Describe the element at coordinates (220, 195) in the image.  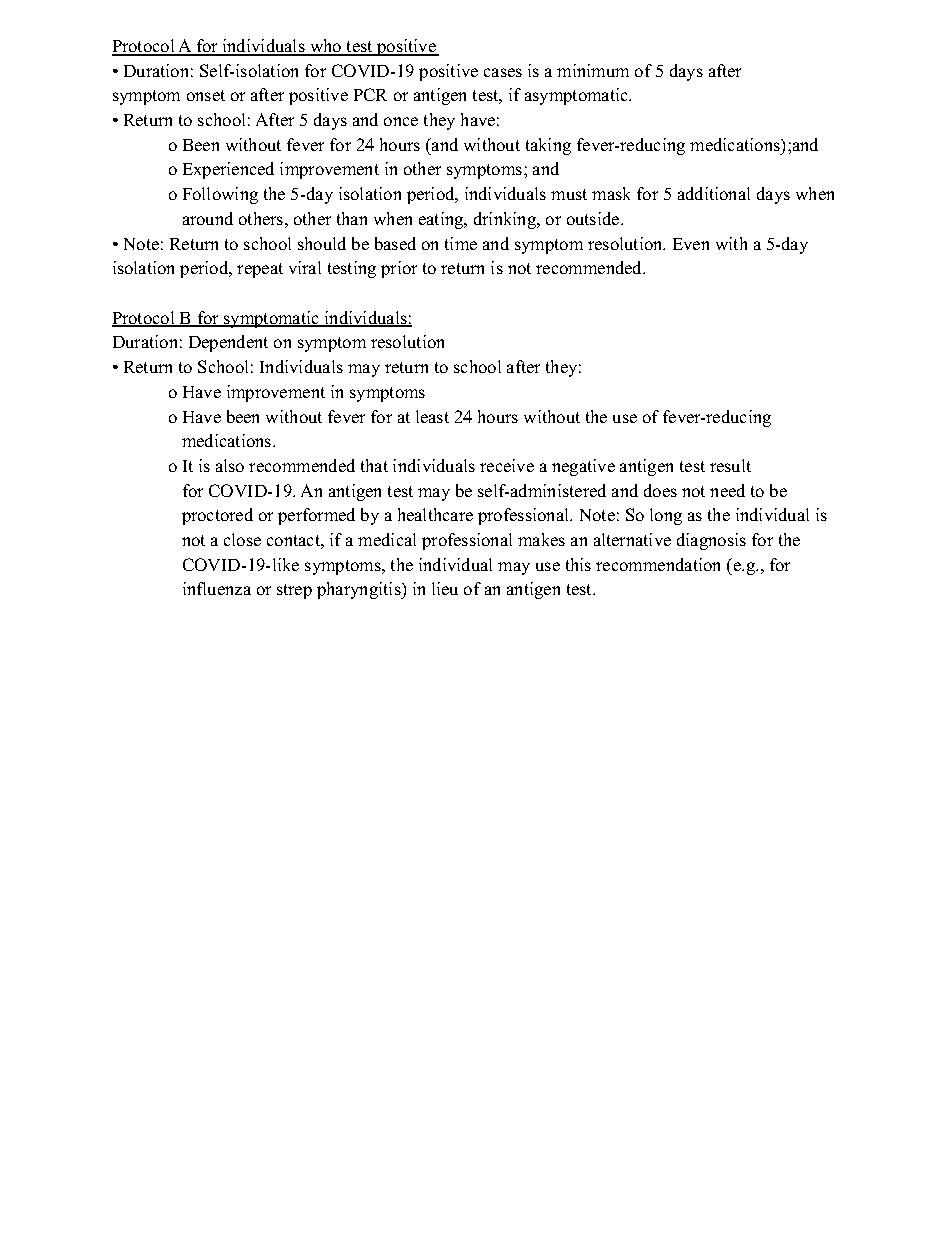
I see `Following` at that location.
